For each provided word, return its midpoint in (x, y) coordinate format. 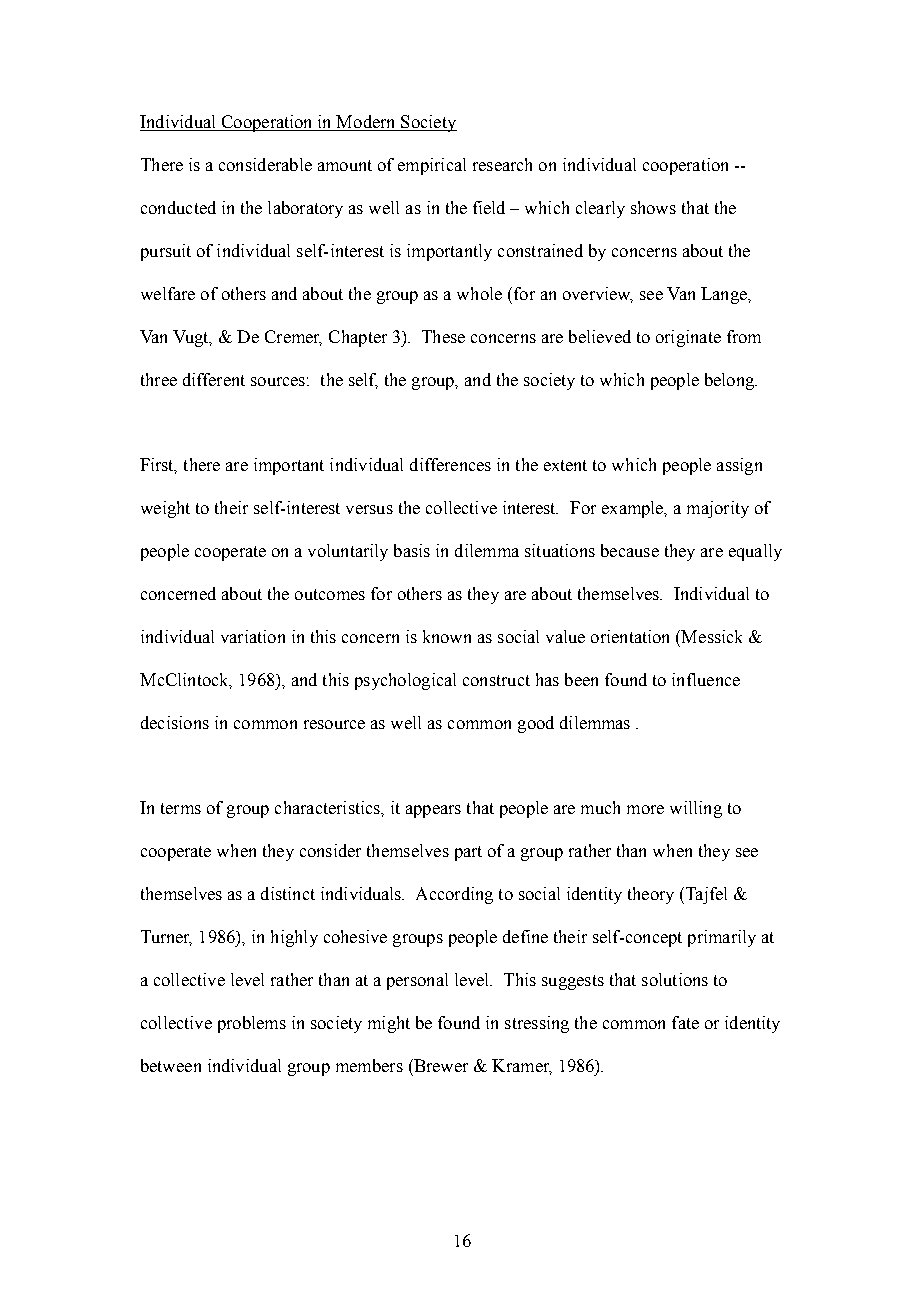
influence (706, 679)
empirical (432, 166)
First (158, 466)
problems (252, 1024)
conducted (178, 207)
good (536, 724)
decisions (175, 722)
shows (653, 207)
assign (739, 466)
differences (450, 464)
